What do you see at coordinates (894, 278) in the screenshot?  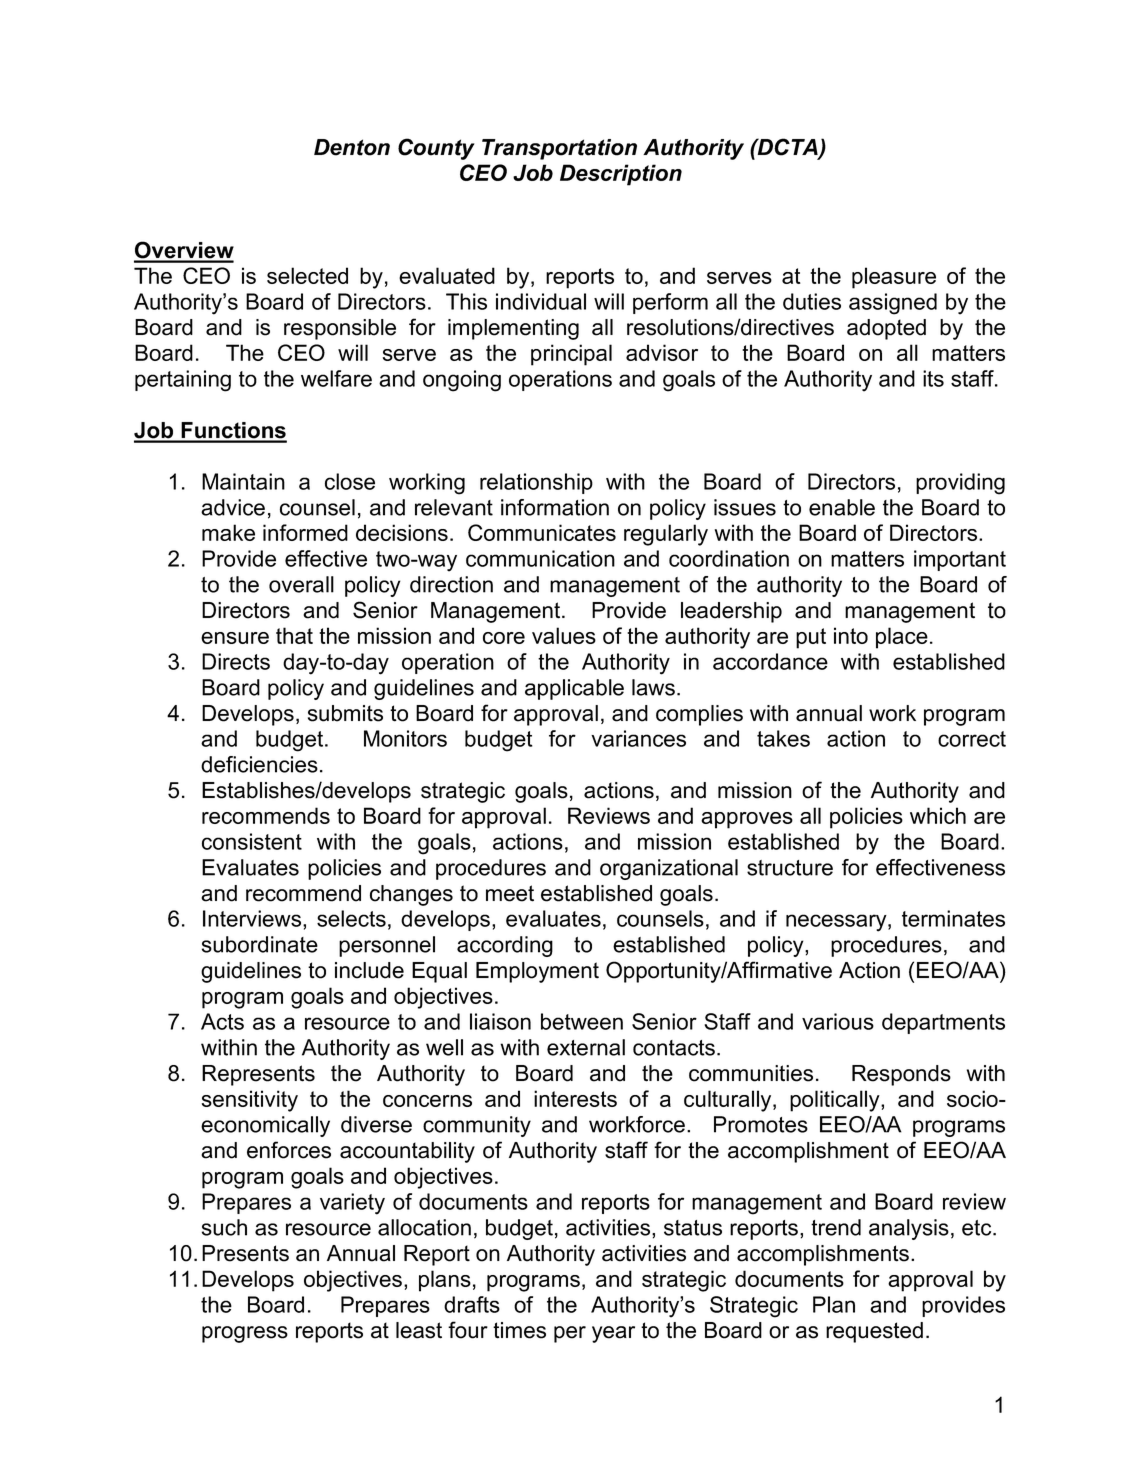 I see `pleasure` at bounding box center [894, 278].
